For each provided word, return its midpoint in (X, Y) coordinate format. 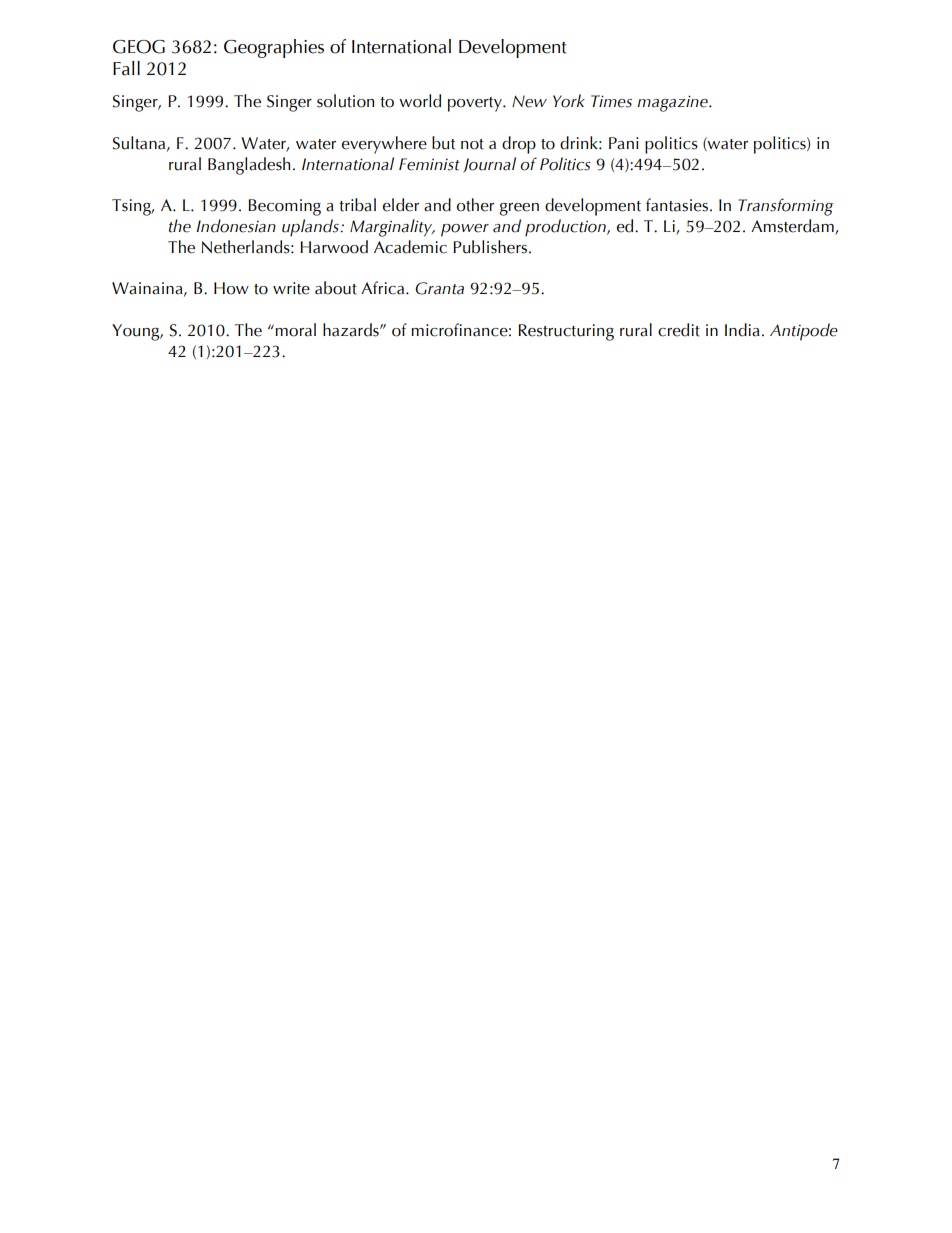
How (231, 288)
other (475, 205)
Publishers (490, 247)
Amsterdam (793, 227)
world (420, 101)
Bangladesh (249, 166)
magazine (673, 103)
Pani (623, 143)
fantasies (677, 205)
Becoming (284, 207)
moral (295, 330)
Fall (126, 68)
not (472, 144)
